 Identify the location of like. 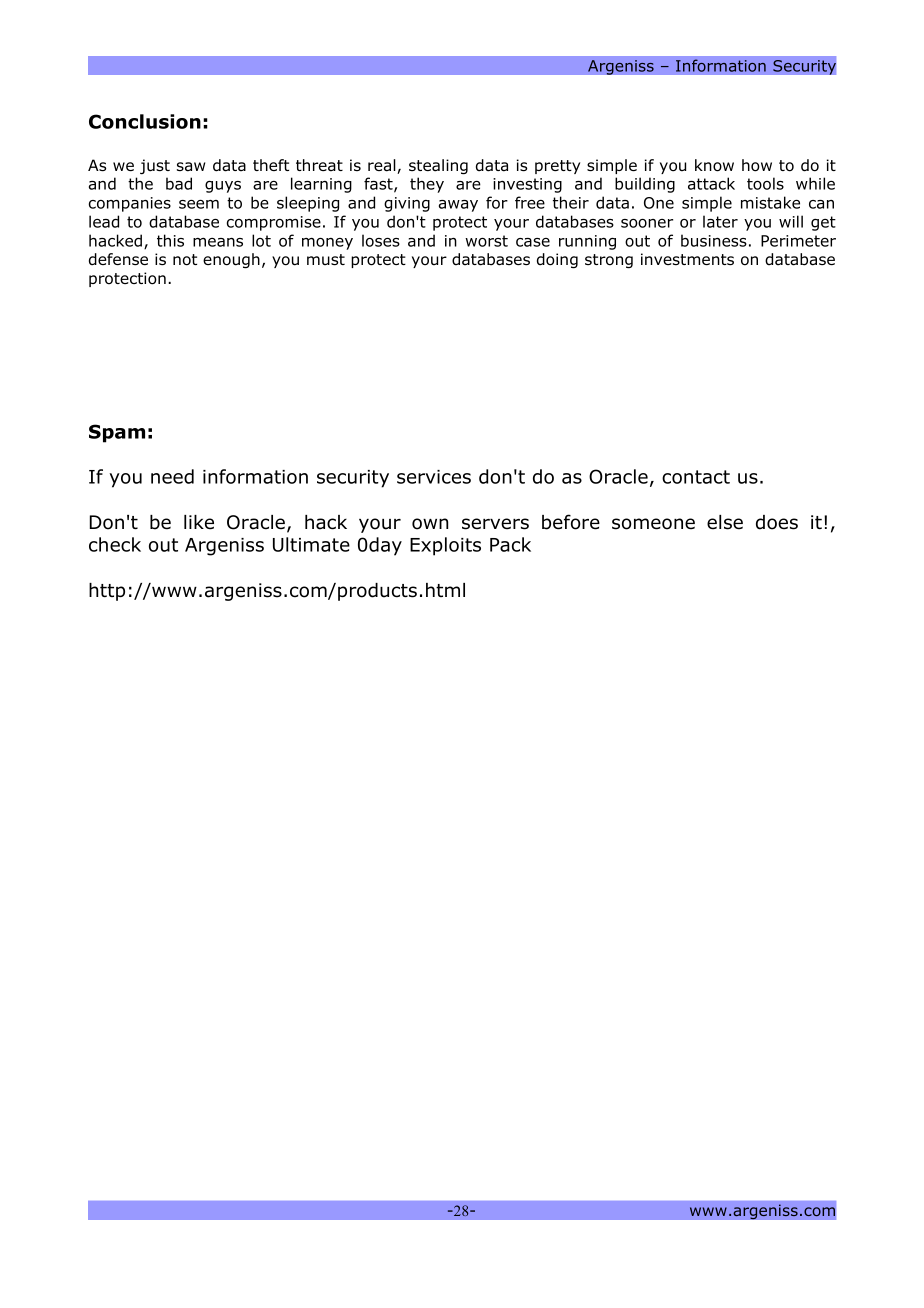
(199, 522).
